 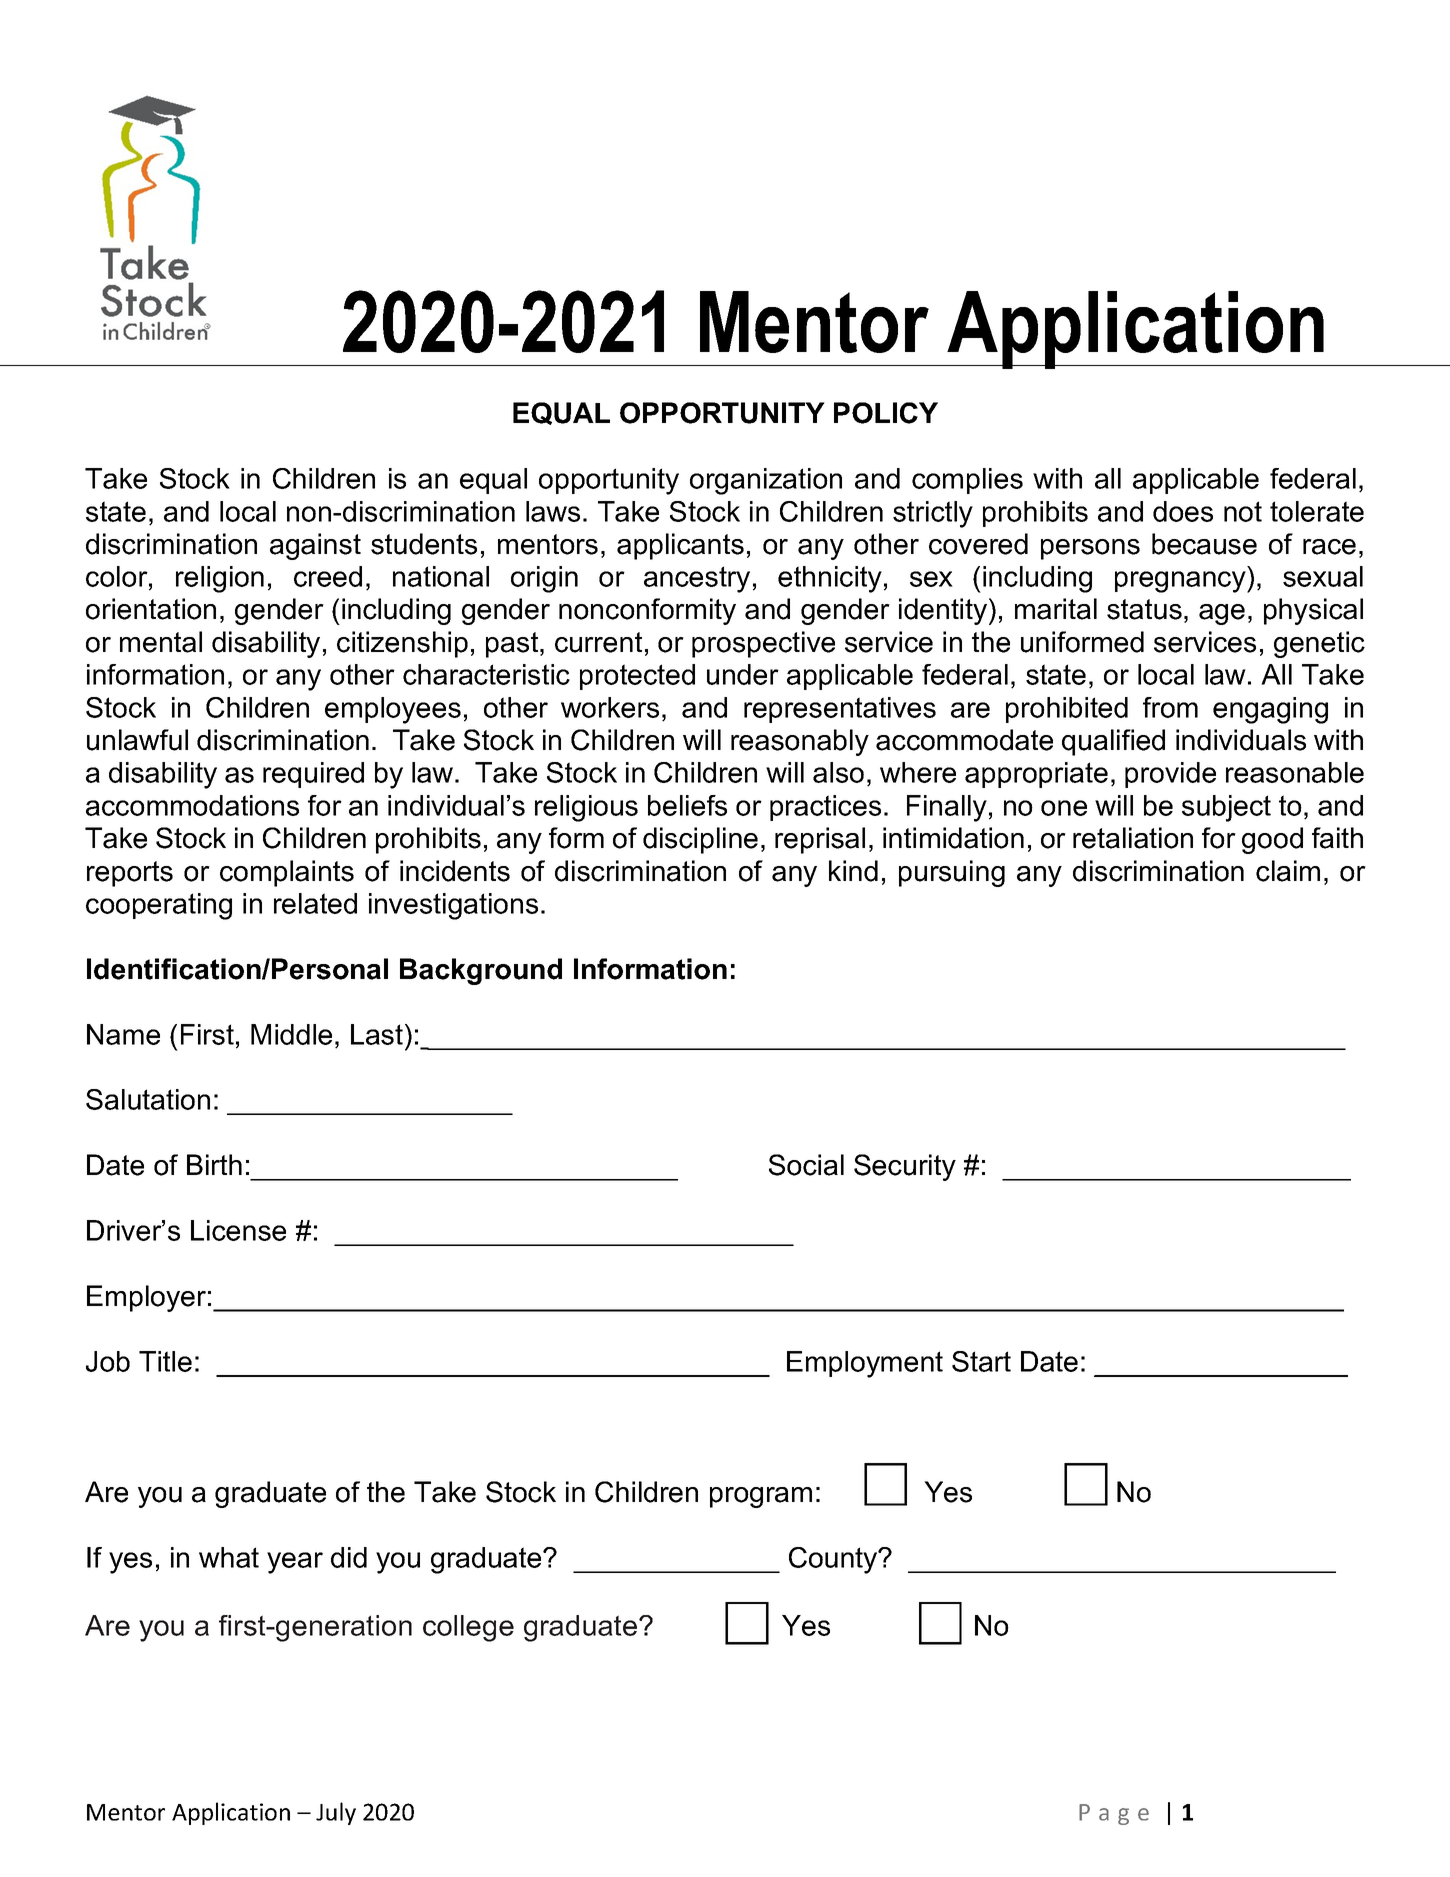 What do you see at coordinates (905, 1167) in the image?
I see `Security` at bounding box center [905, 1167].
